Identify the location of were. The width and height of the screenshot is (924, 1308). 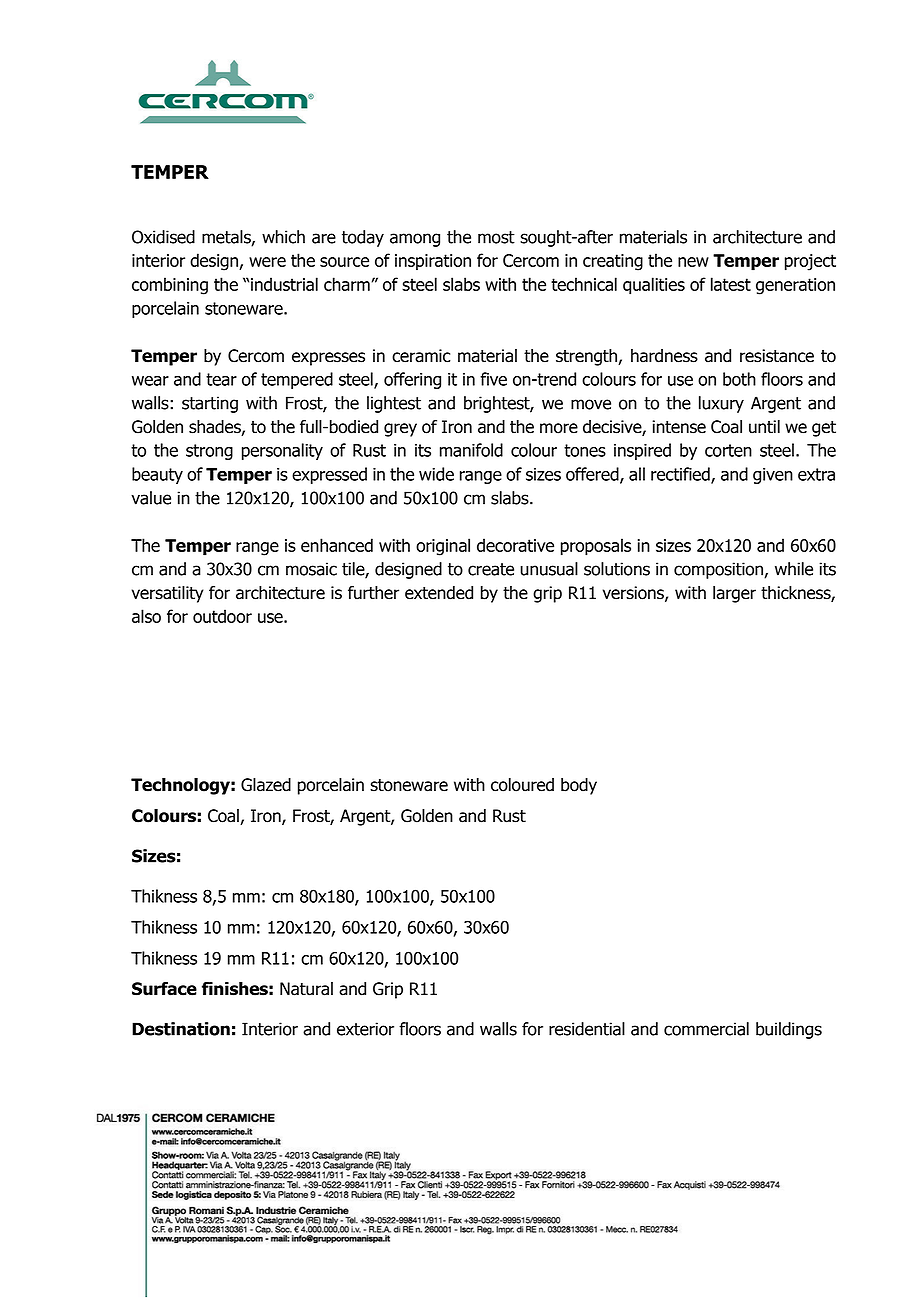
(267, 262).
